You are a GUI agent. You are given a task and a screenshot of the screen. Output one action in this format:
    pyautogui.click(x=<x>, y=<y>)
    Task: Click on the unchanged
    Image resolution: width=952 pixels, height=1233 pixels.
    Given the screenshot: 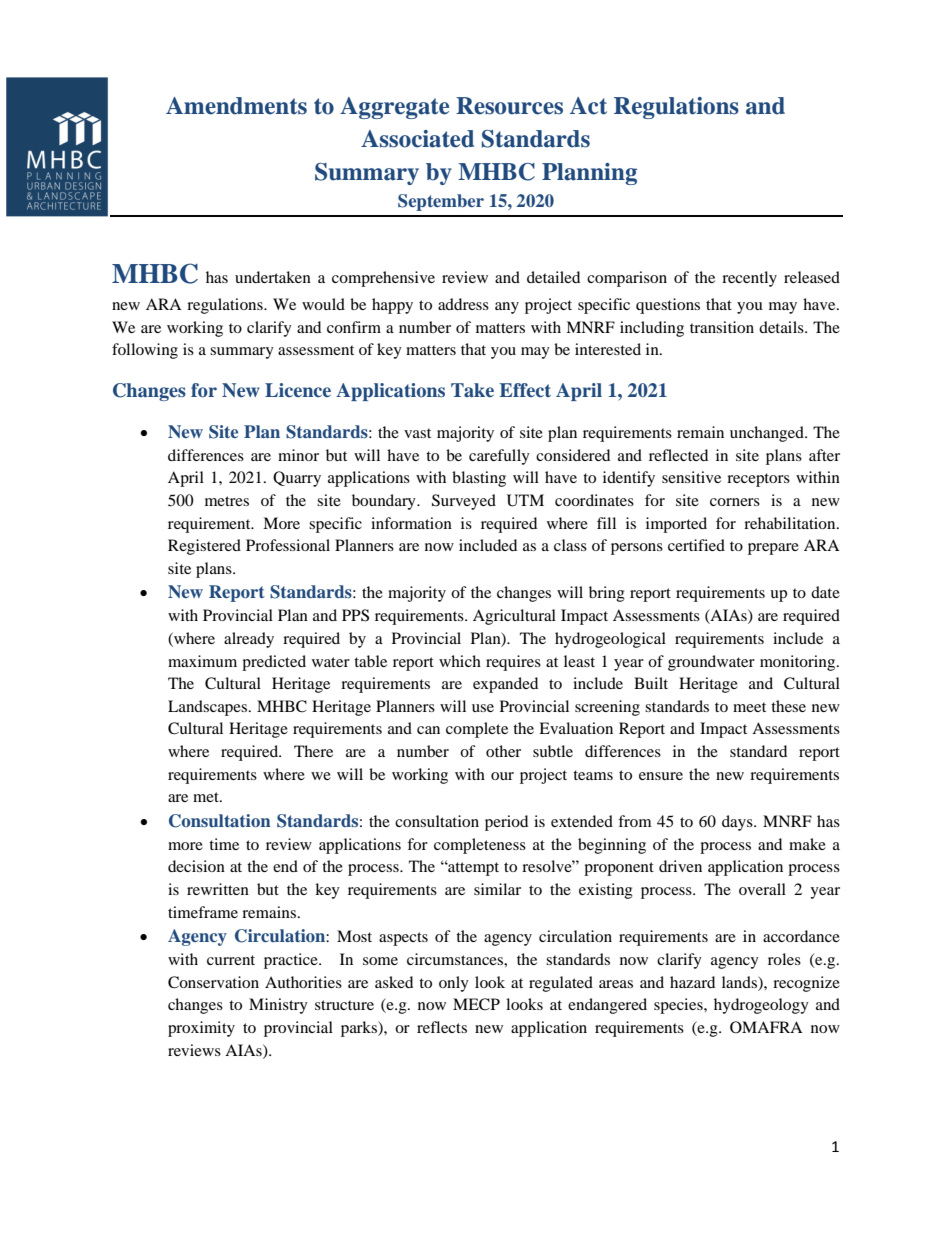 What is the action you would take?
    pyautogui.click(x=768, y=434)
